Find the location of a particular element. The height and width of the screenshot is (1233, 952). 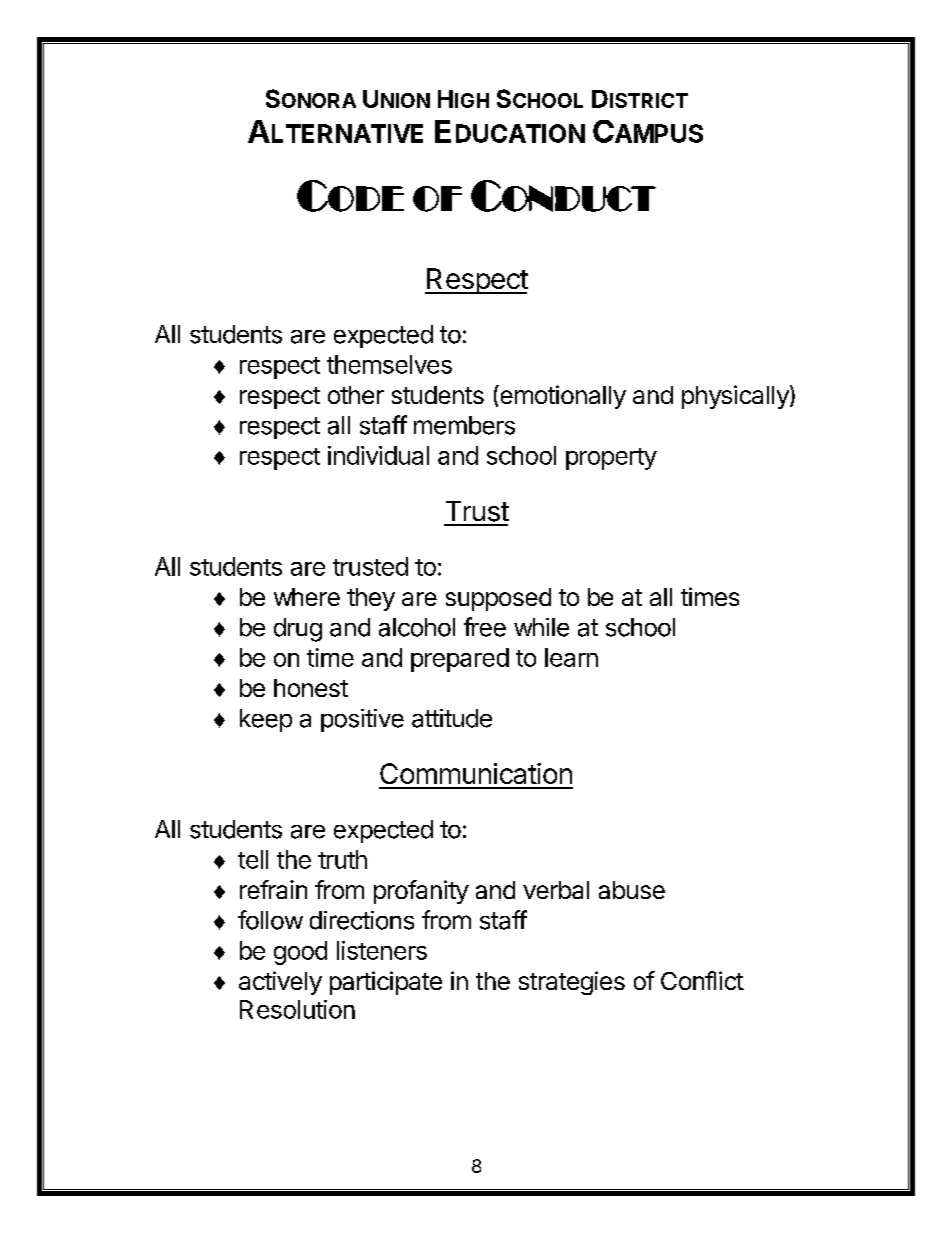

members is located at coordinates (464, 425).
